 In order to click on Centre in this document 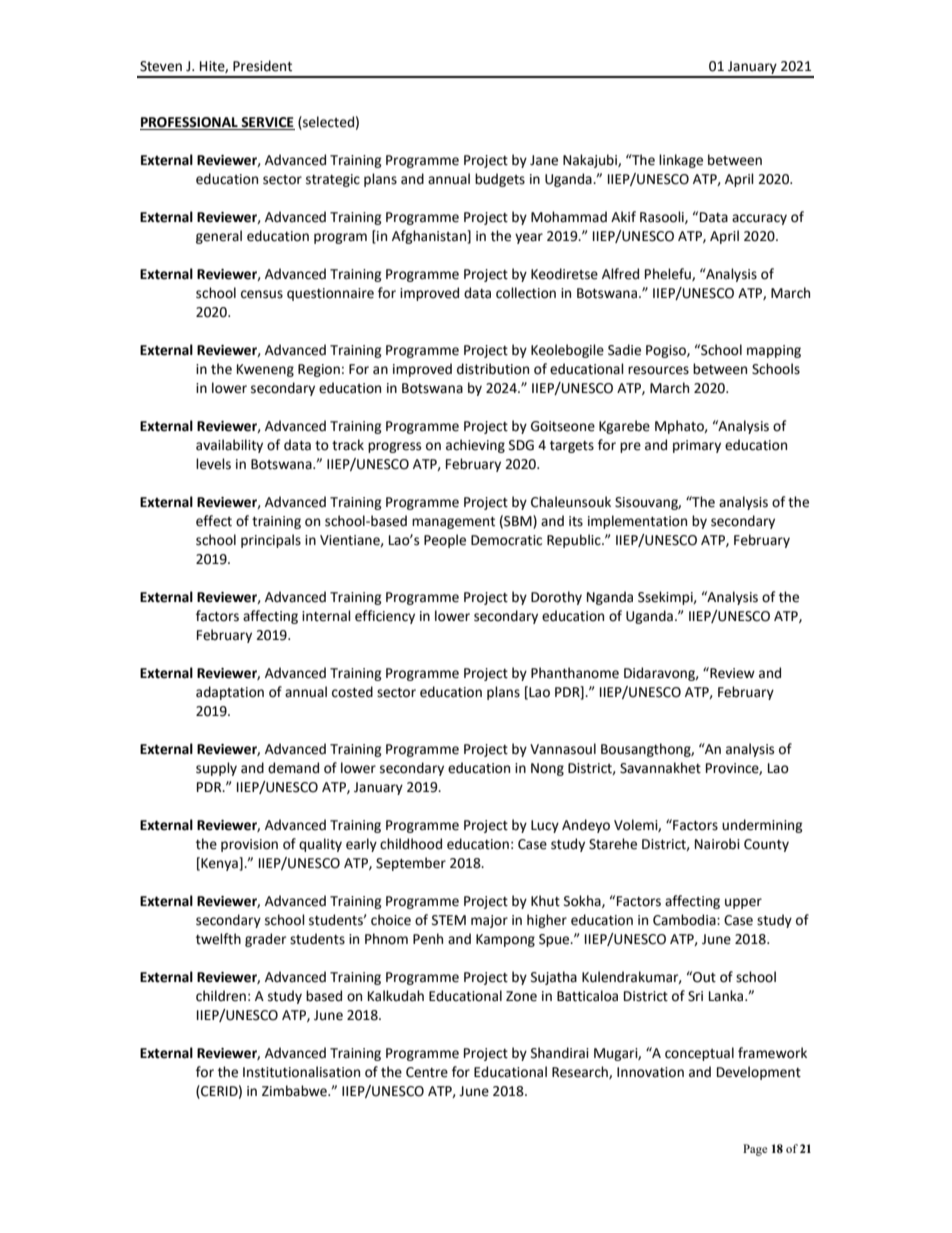, I will do `click(427, 1072)`.
